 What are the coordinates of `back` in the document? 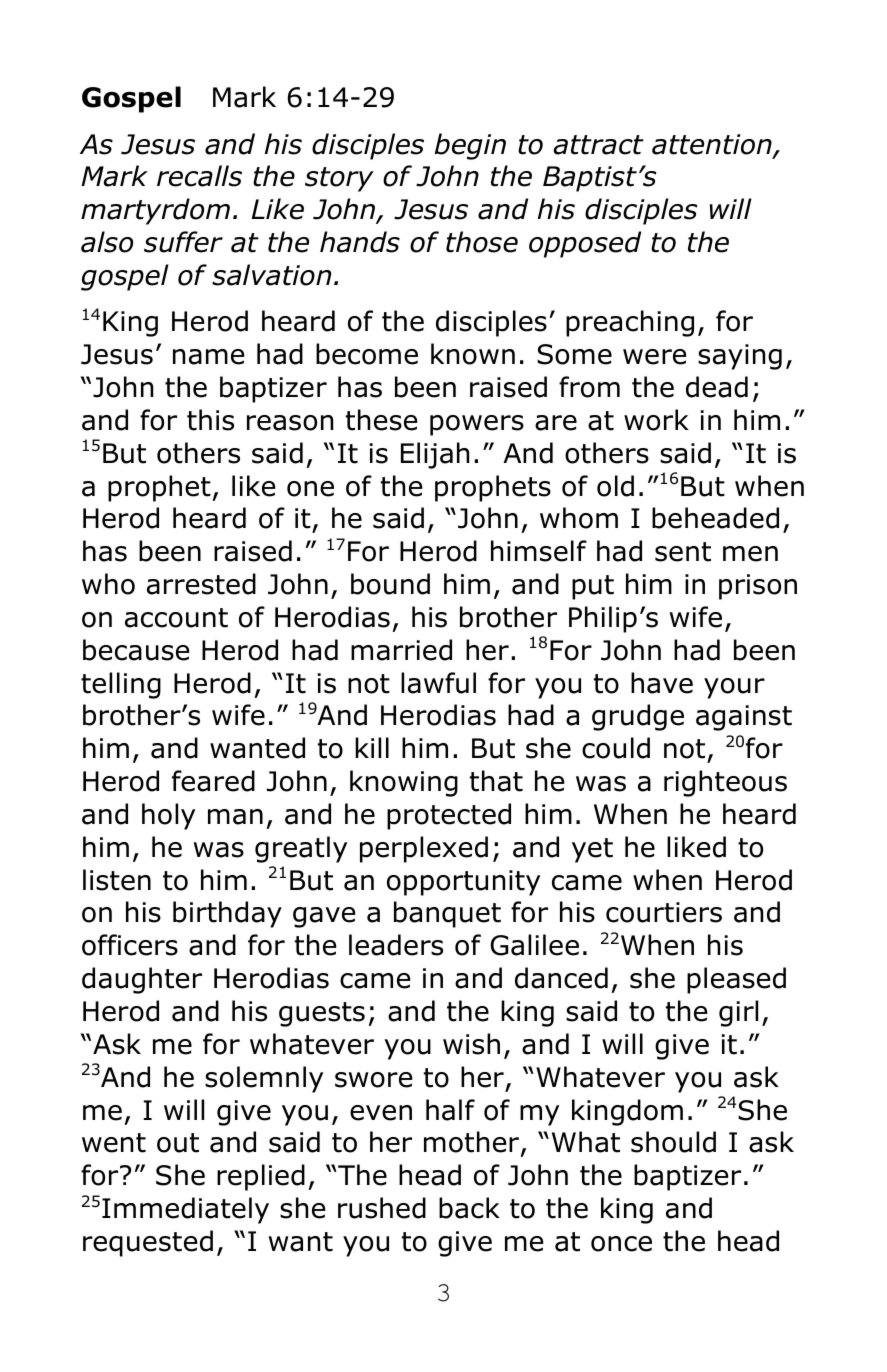 It's located at (469, 1208).
